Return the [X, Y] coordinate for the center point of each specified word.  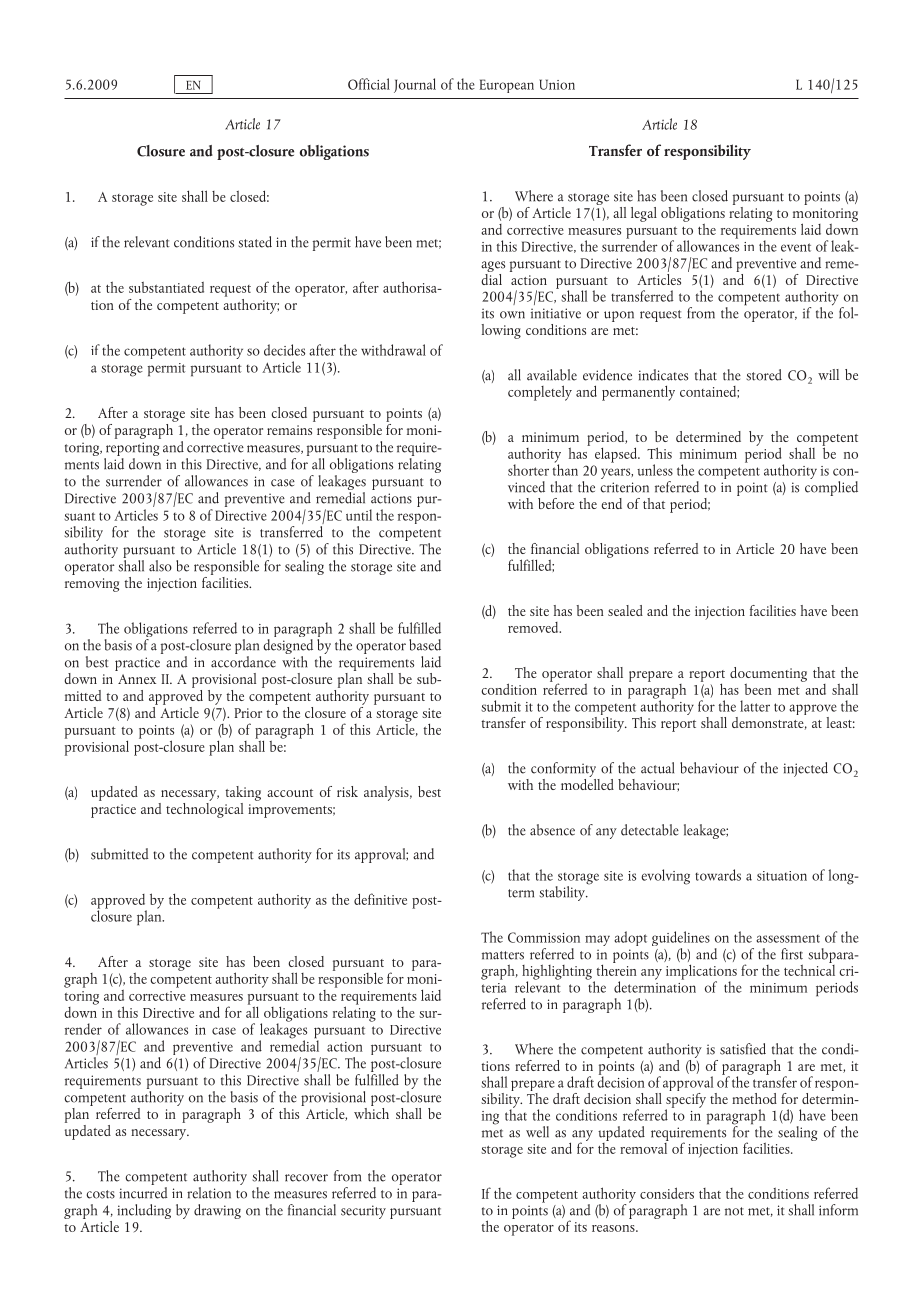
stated [255, 242]
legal [644, 214]
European [507, 86]
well [537, 1132]
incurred [143, 1191]
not [734, 1211]
